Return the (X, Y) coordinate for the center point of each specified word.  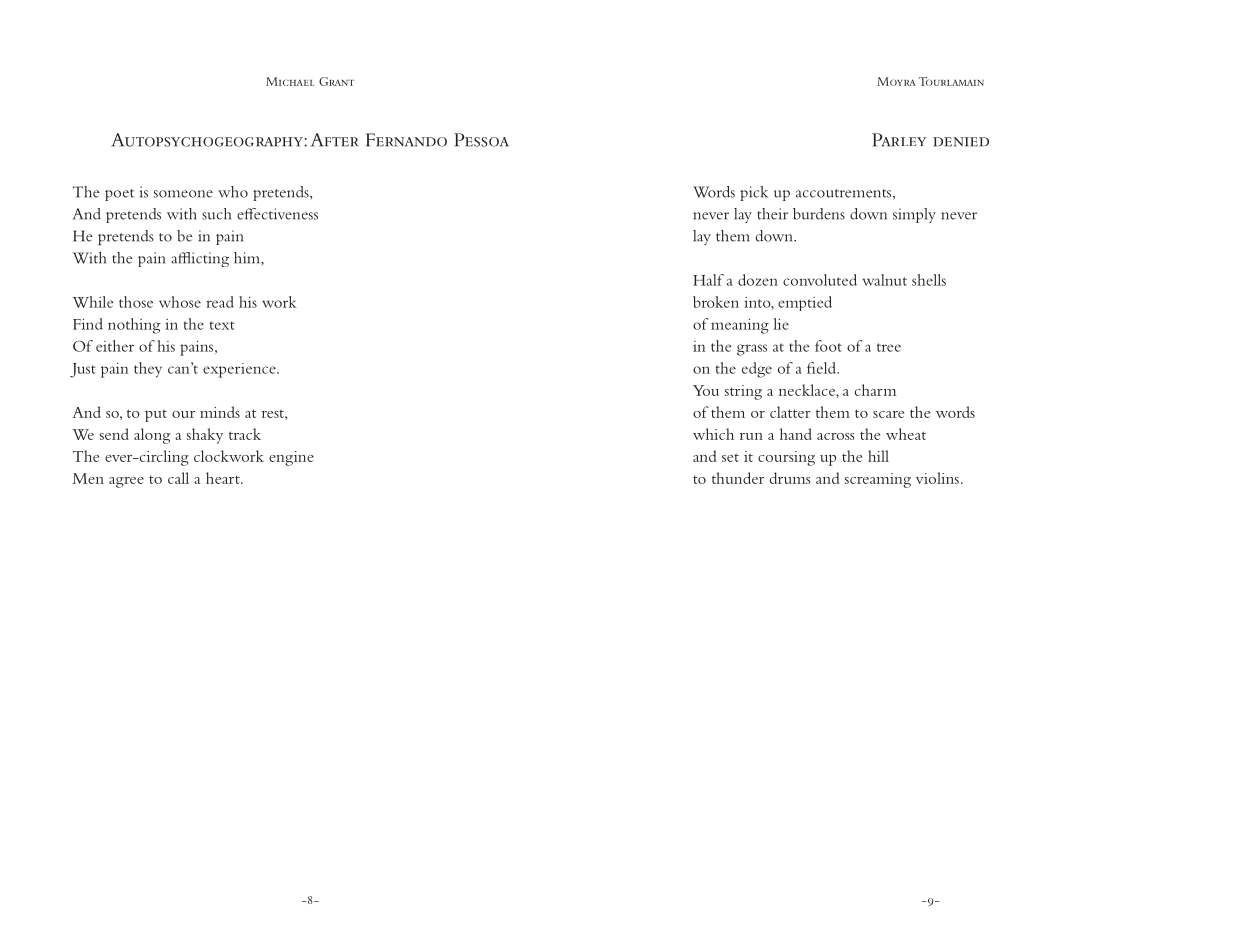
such (216, 214)
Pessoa (481, 140)
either (115, 346)
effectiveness (277, 214)
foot (828, 346)
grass (752, 350)
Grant (336, 81)
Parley (899, 140)
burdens (819, 214)
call (178, 478)
